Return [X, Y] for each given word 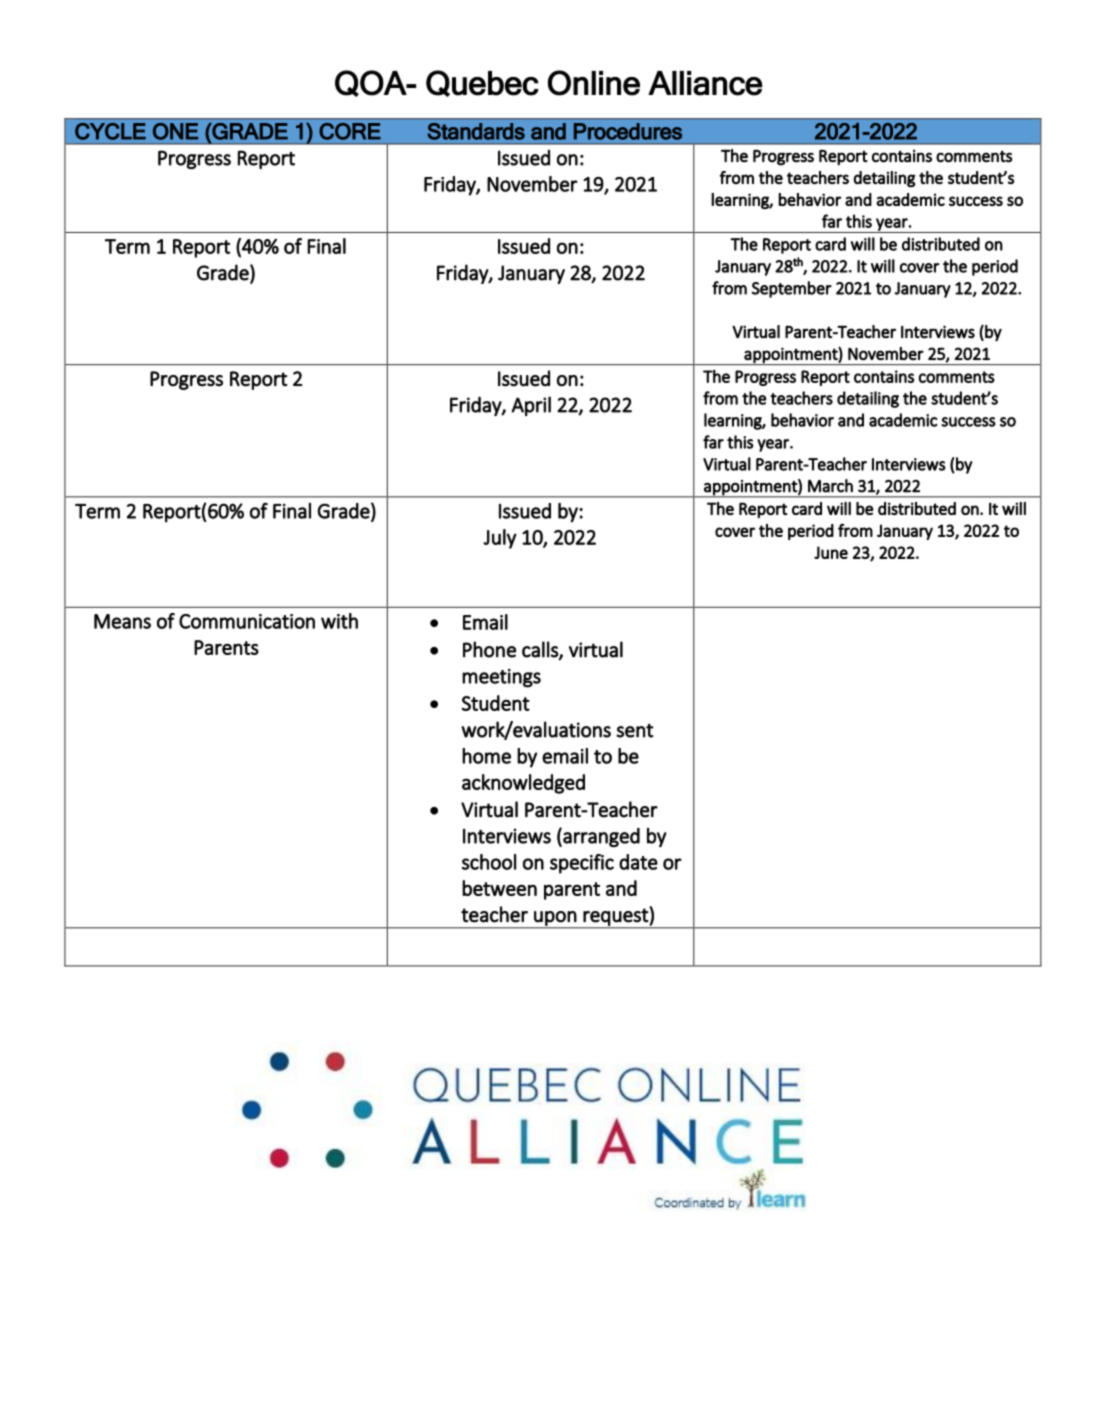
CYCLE [110, 131]
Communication [247, 621]
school [489, 862]
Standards [476, 131]
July [500, 539]
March [830, 486]
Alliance [705, 83]
